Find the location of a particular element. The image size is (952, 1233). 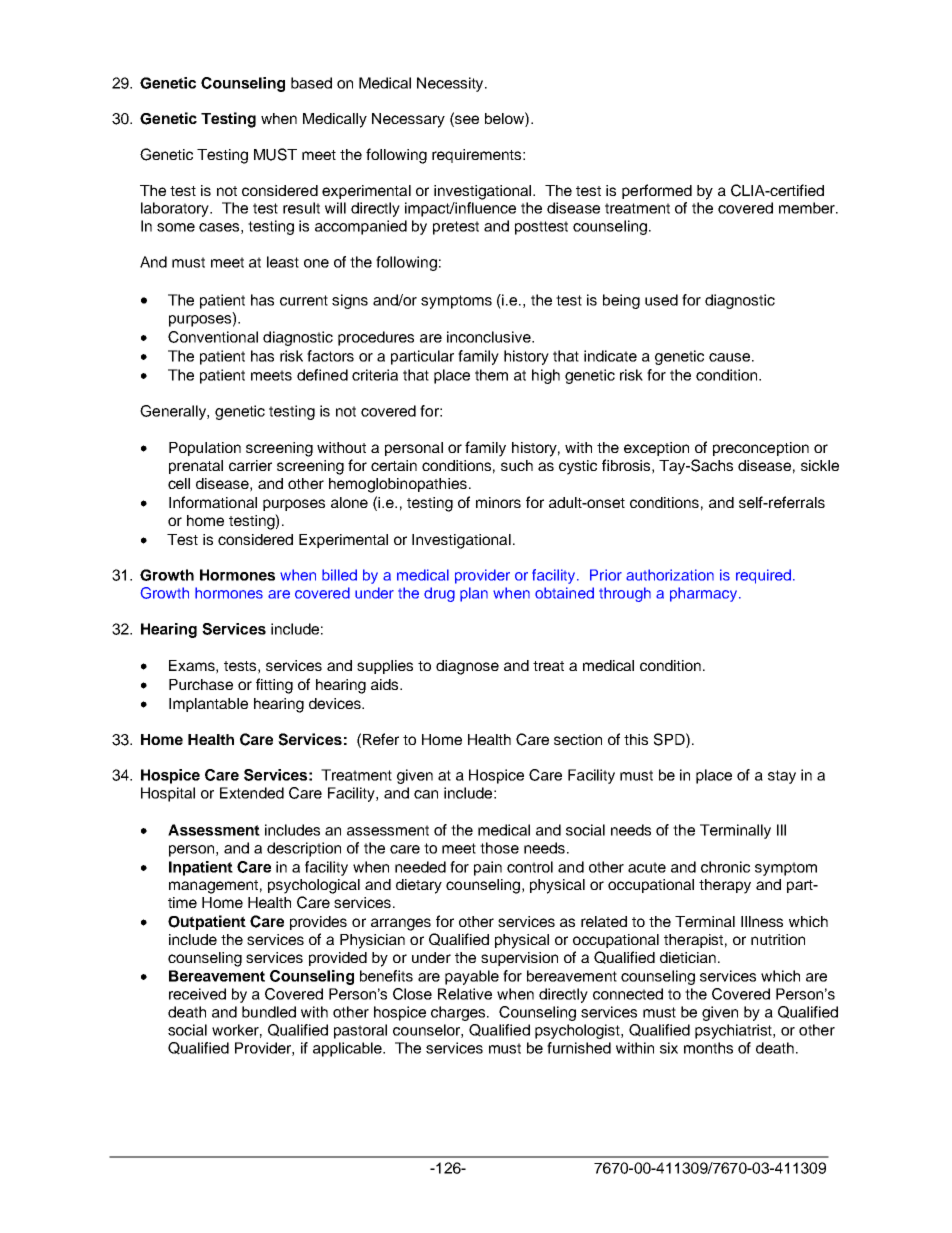

preconception is located at coordinates (761, 449).
